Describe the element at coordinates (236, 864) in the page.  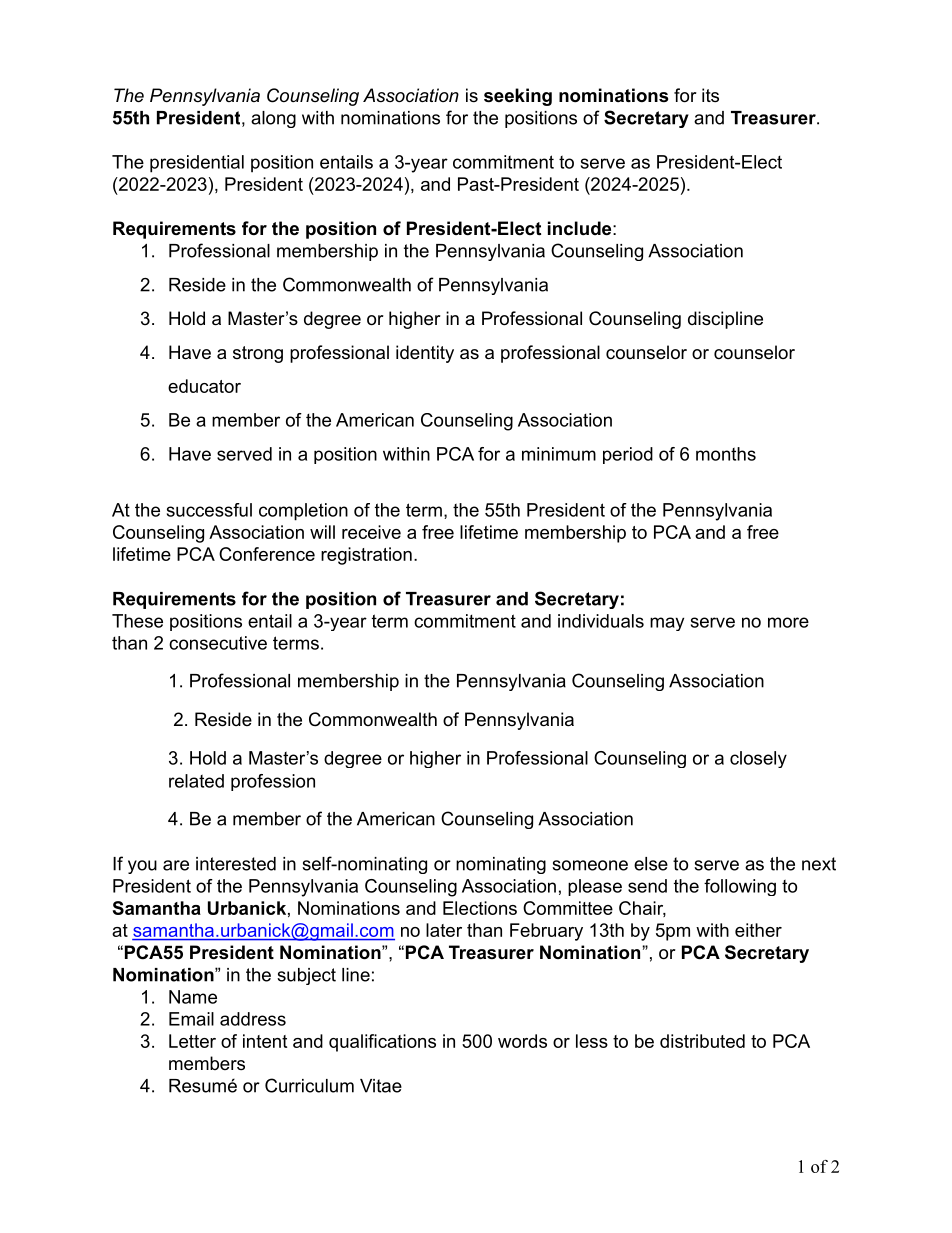
I see `interested` at that location.
